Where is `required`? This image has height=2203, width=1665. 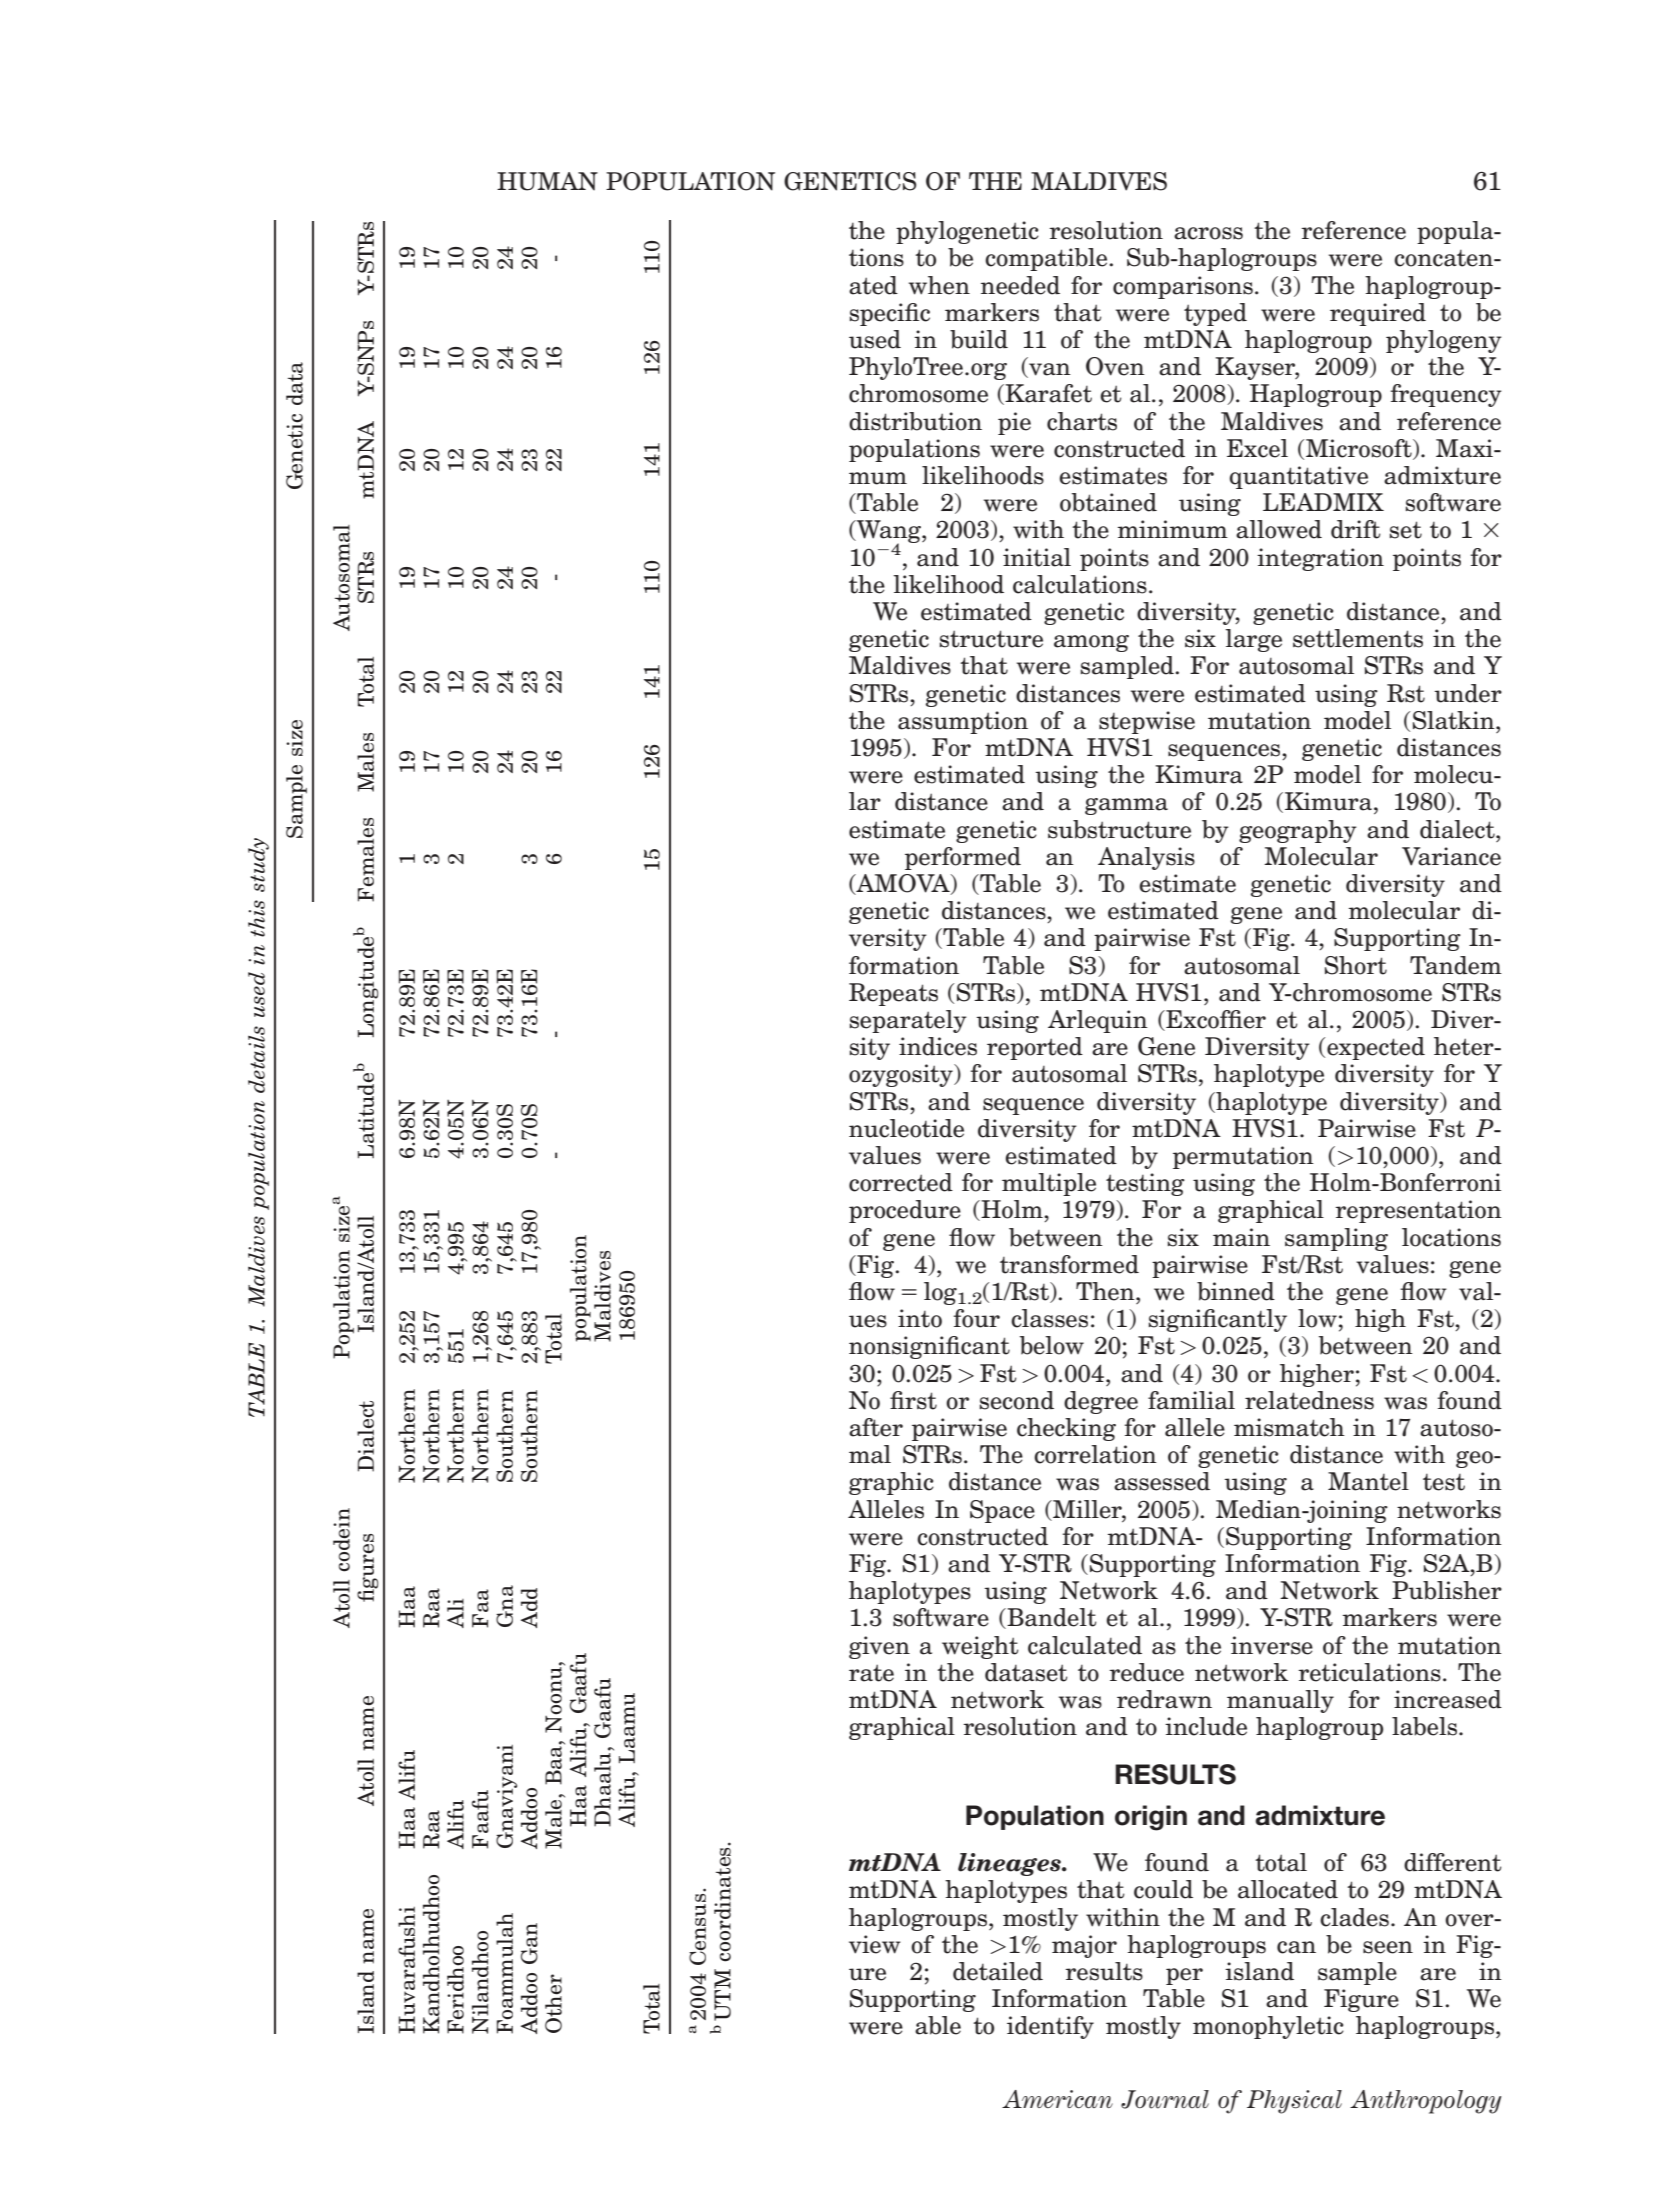
required is located at coordinates (1378, 314).
